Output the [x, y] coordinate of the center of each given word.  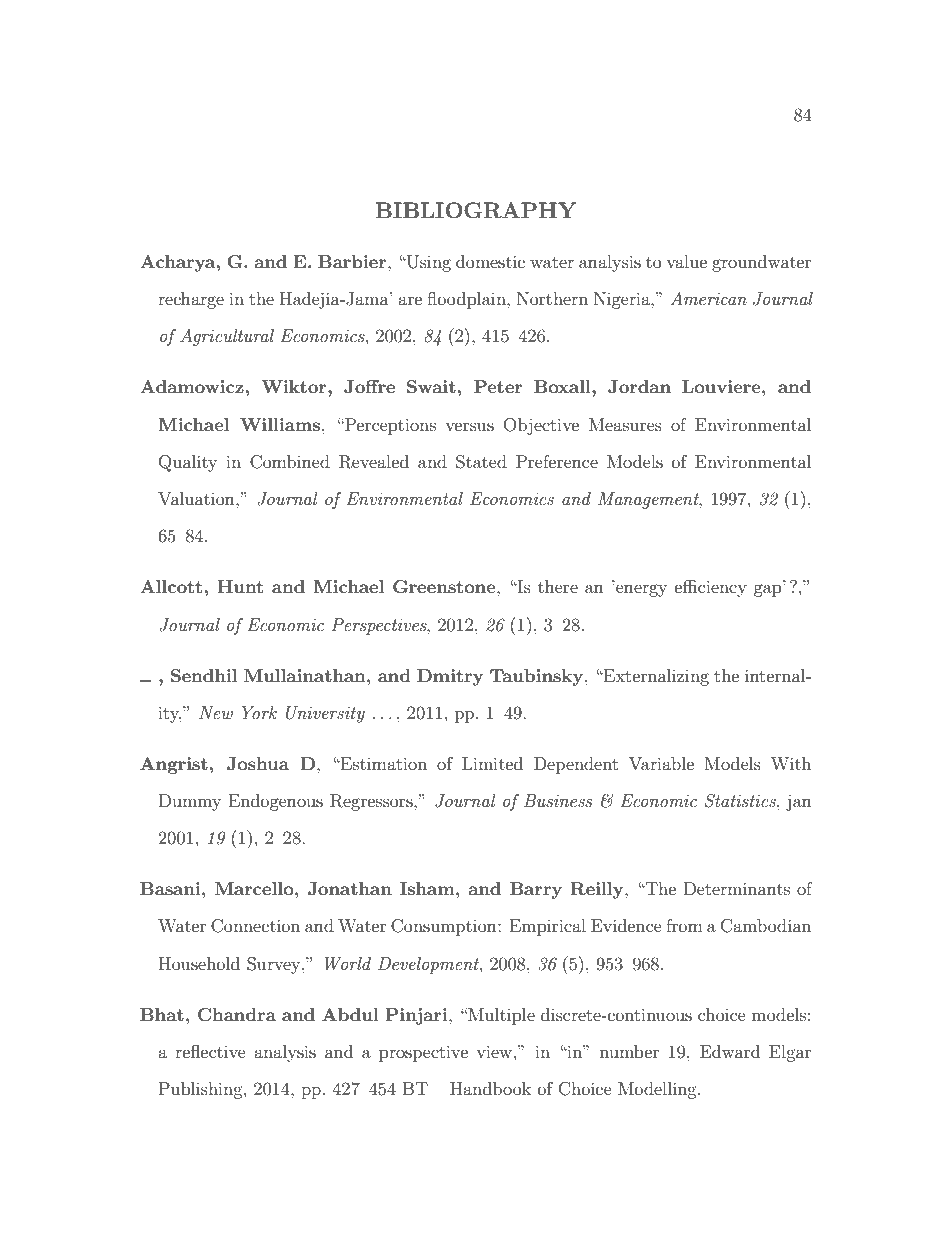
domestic [490, 261]
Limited [492, 763]
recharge [191, 300]
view [494, 1051]
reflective [210, 1051]
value [686, 261]
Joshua [258, 764]
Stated [481, 462]
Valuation [197, 498]
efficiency [711, 588]
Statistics [741, 801]
